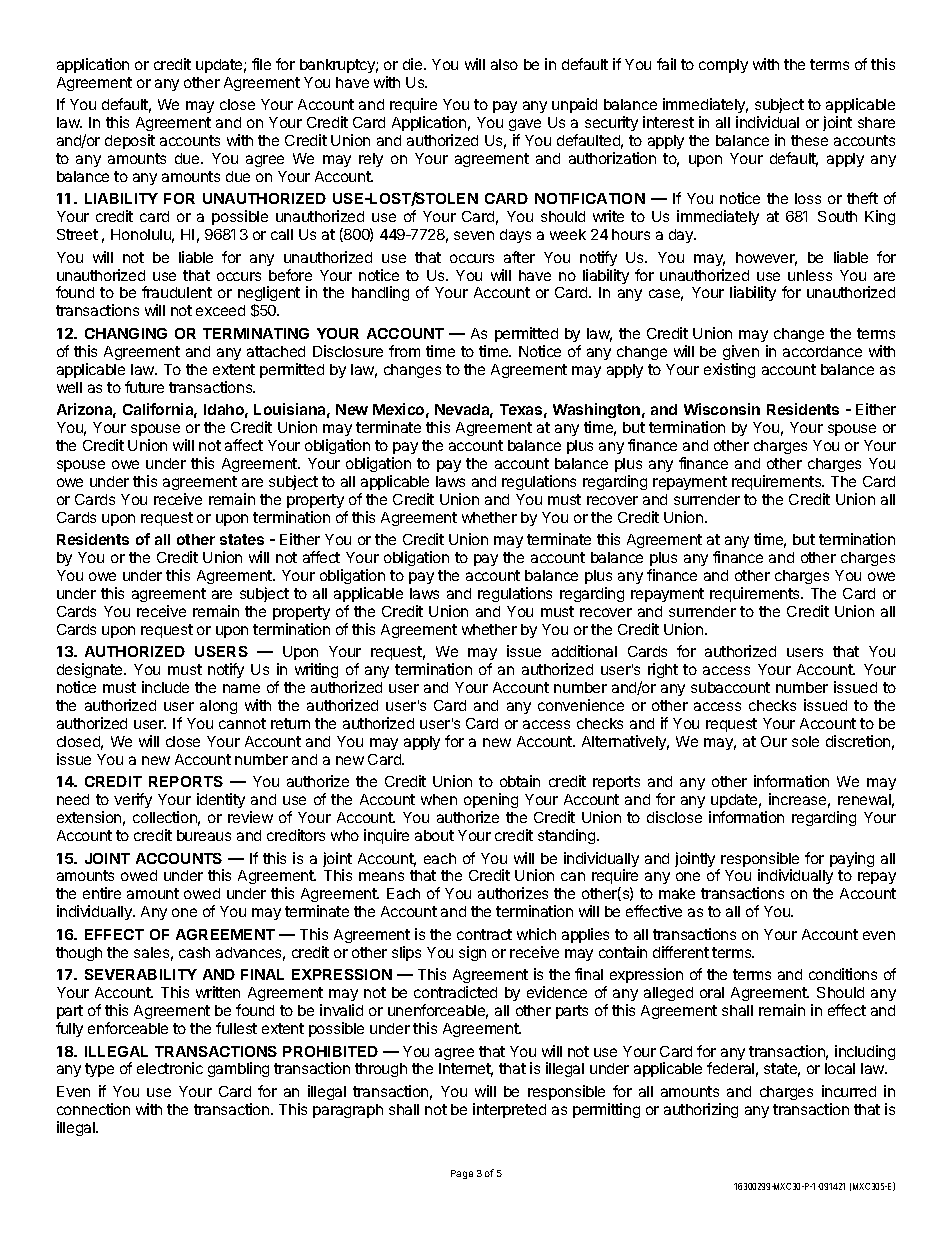 This screenshot has height=1233, width=952. What do you see at coordinates (462, 1174) in the screenshot?
I see `Page` at bounding box center [462, 1174].
